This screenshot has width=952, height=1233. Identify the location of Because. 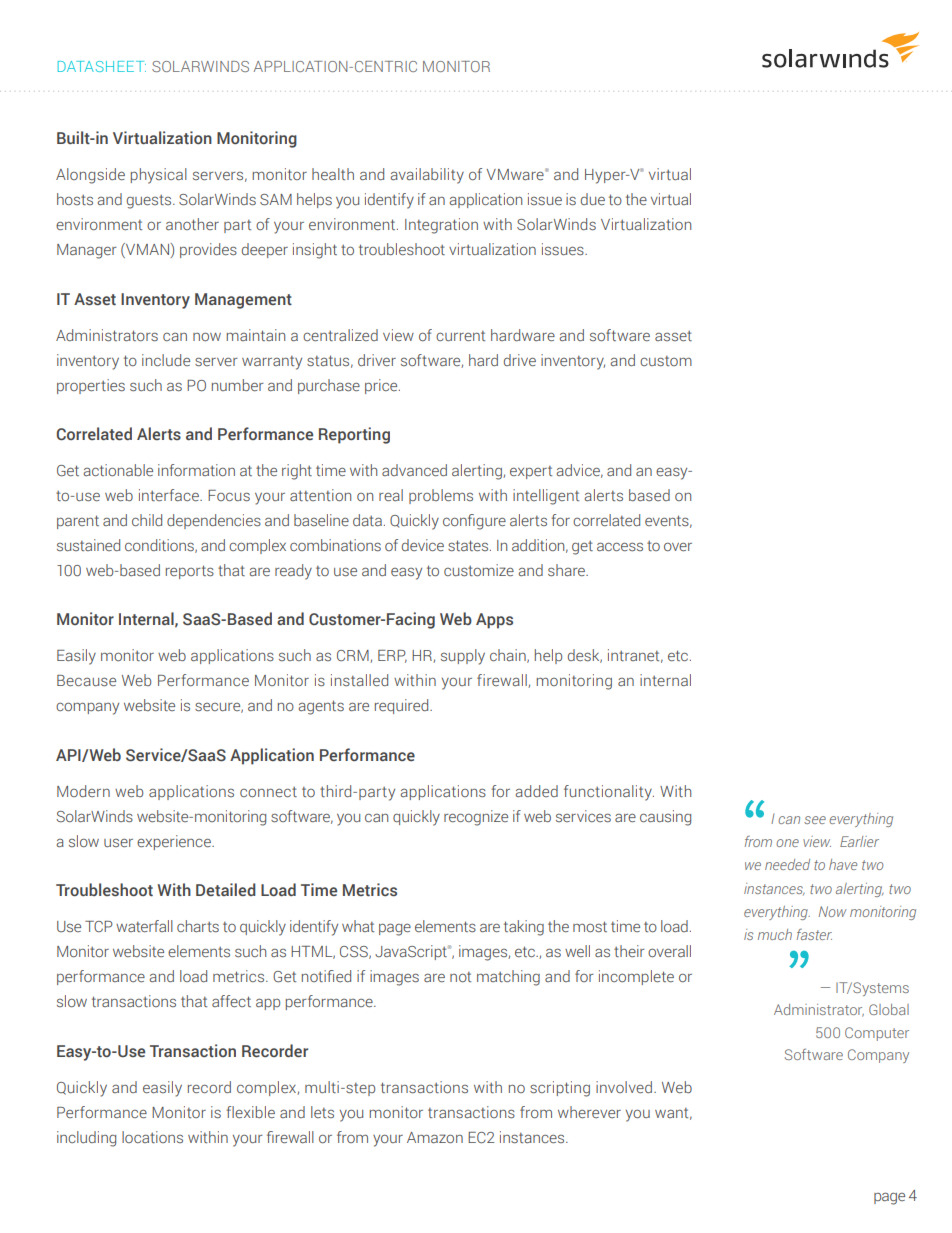
(86, 681).
